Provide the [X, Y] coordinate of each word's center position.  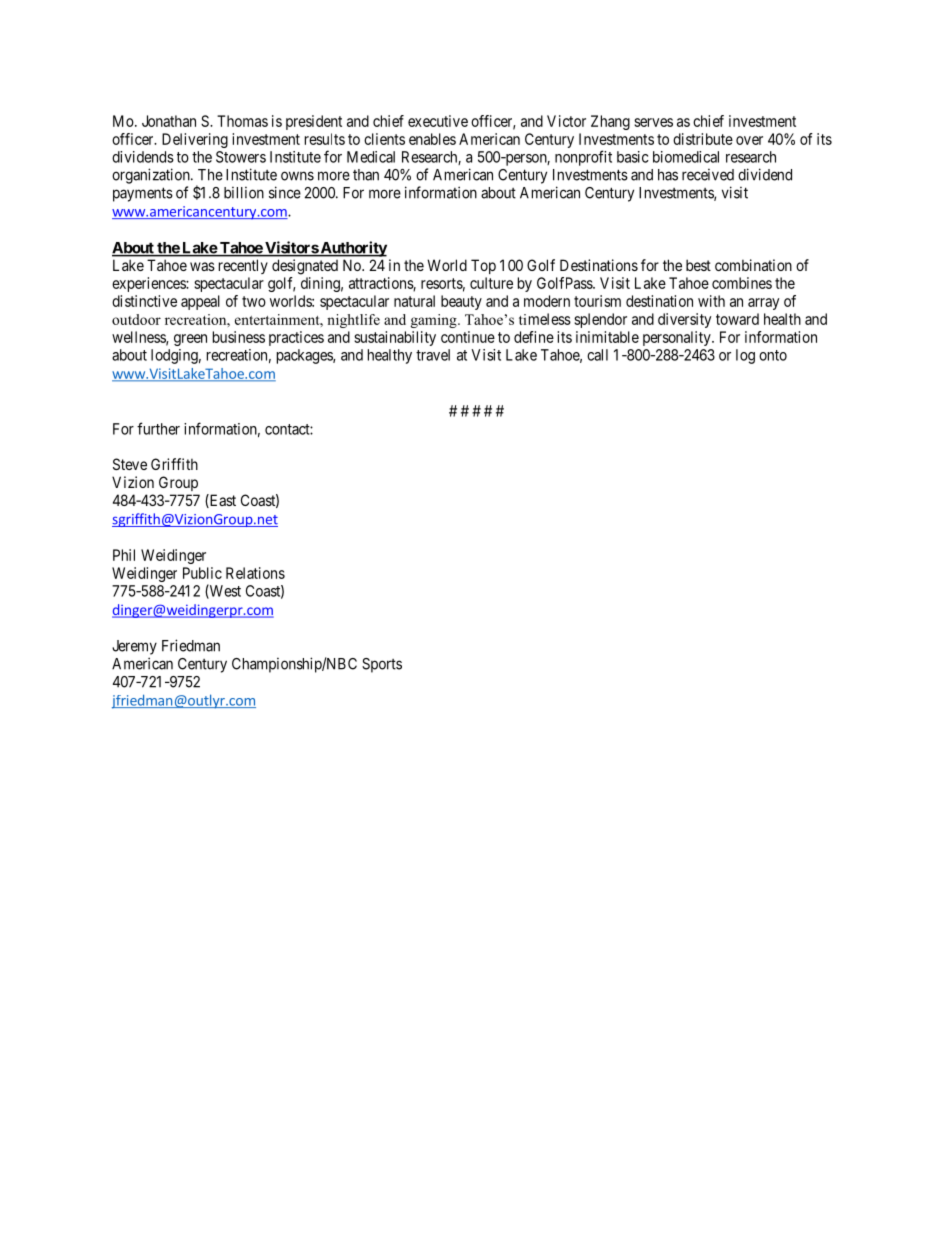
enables [432, 139]
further [158, 428]
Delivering [195, 140]
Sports [382, 665]
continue [468, 337]
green [190, 340]
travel [433, 355]
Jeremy [134, 647]
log [745, 356]
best [698, 265]
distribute [703, 139]
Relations [255, 573]
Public [202, 573]
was [202, 266]
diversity [684, 320]
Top [483, 266]
